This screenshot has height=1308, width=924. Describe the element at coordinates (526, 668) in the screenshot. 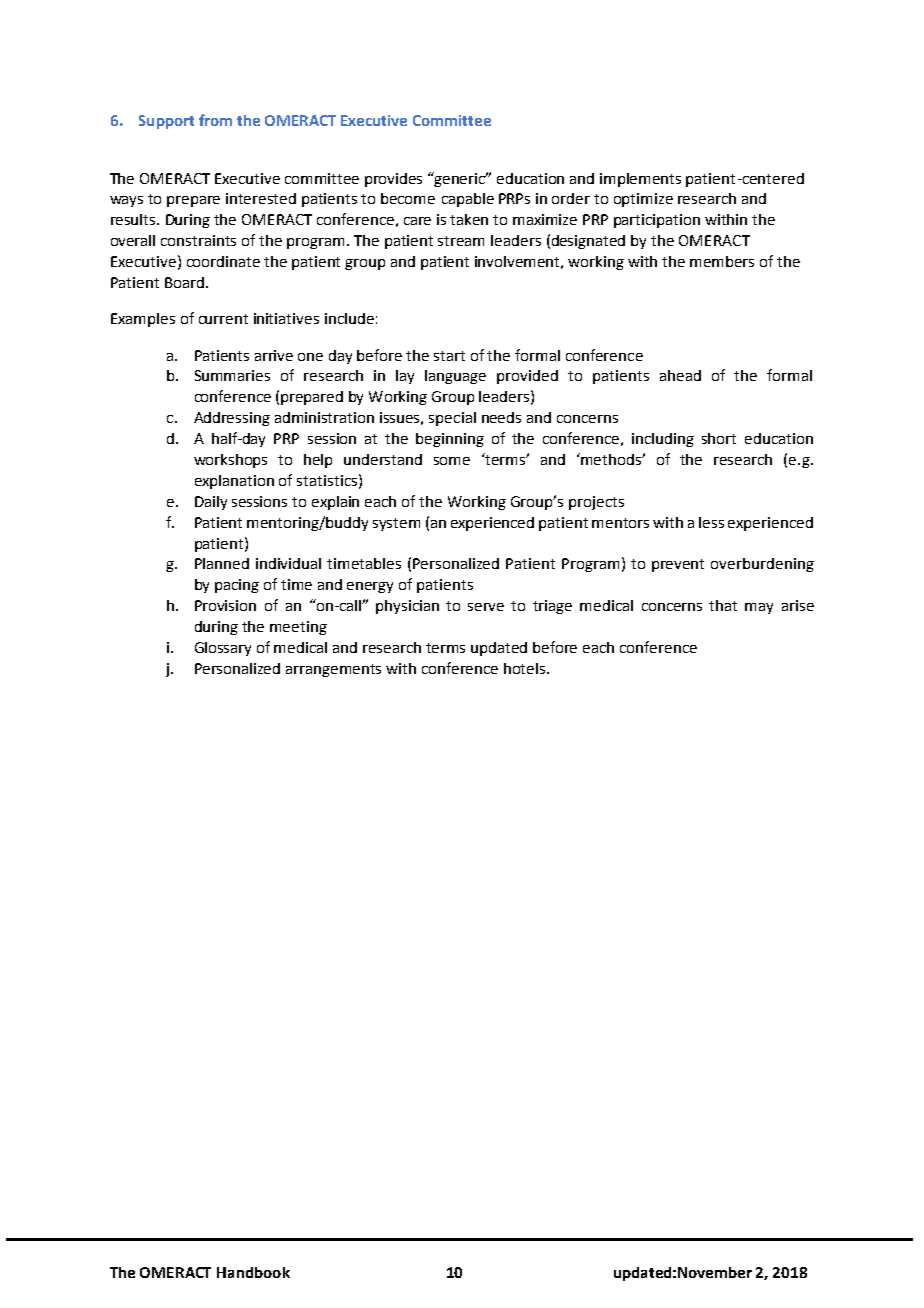

I see `hotels` at that location.
